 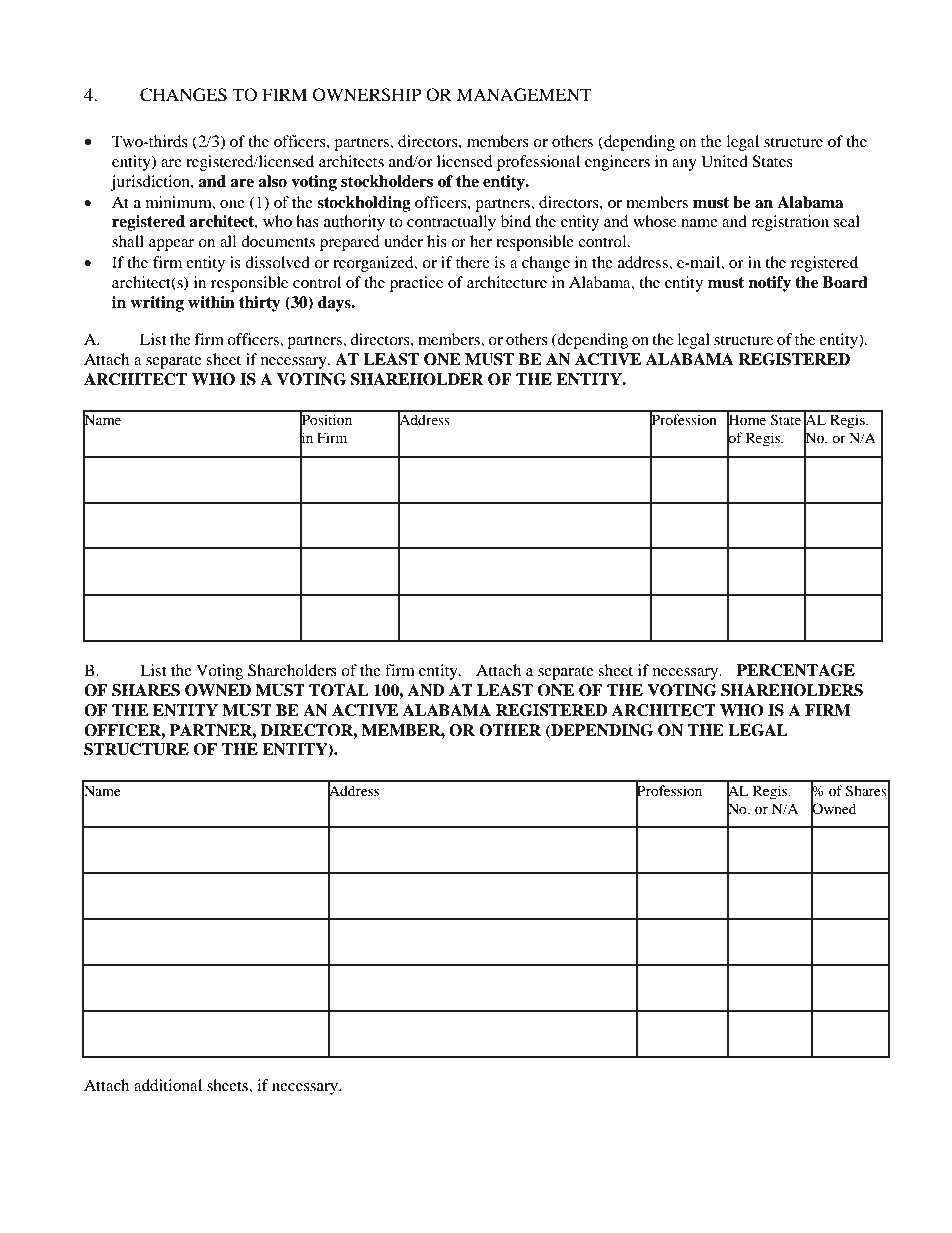 What do you see at coordinates (168, 1085) in the image?
I see `additional` at bounding box center [168, 1085].
